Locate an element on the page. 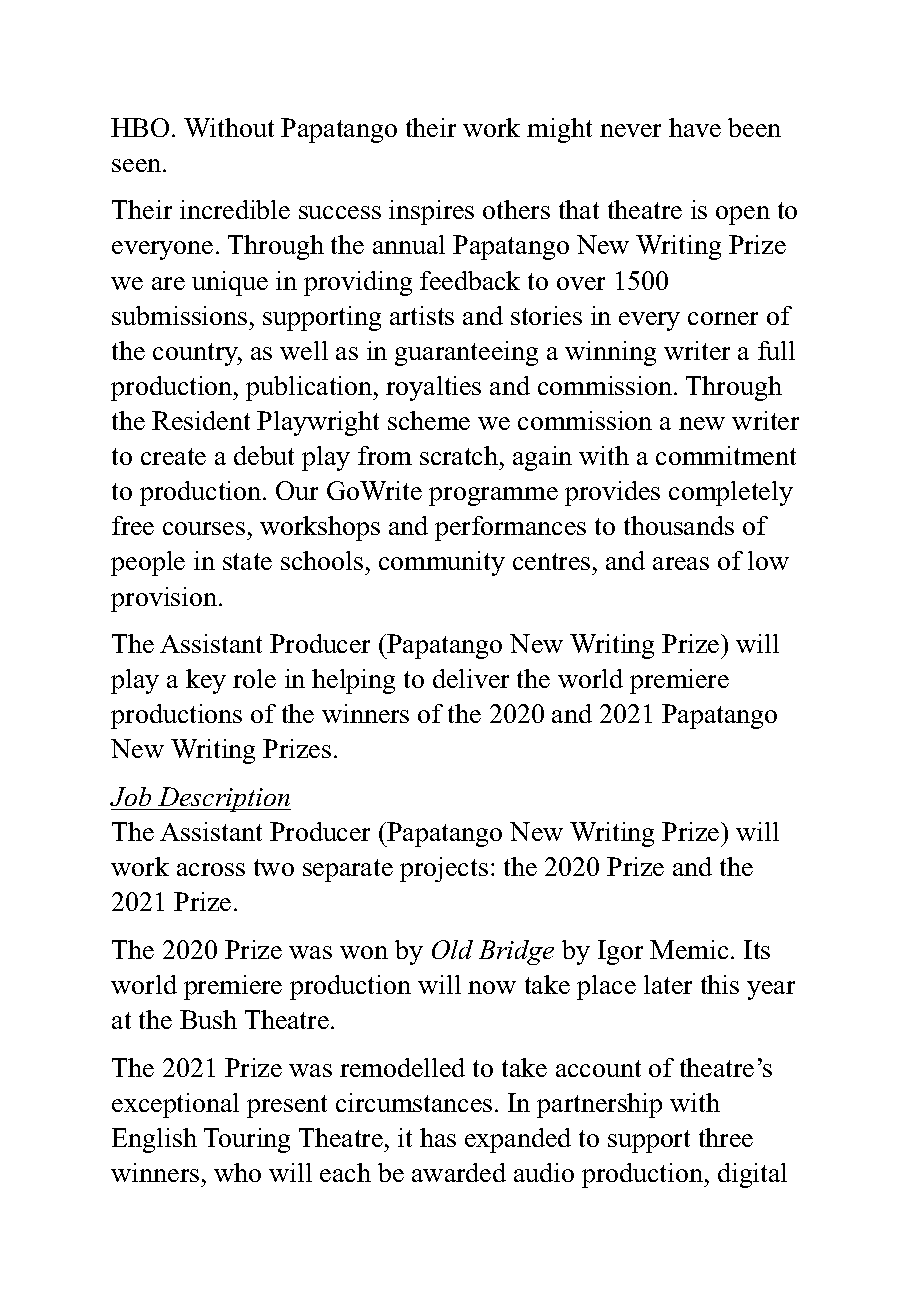  inspires is located at coordinates (431, 212).
